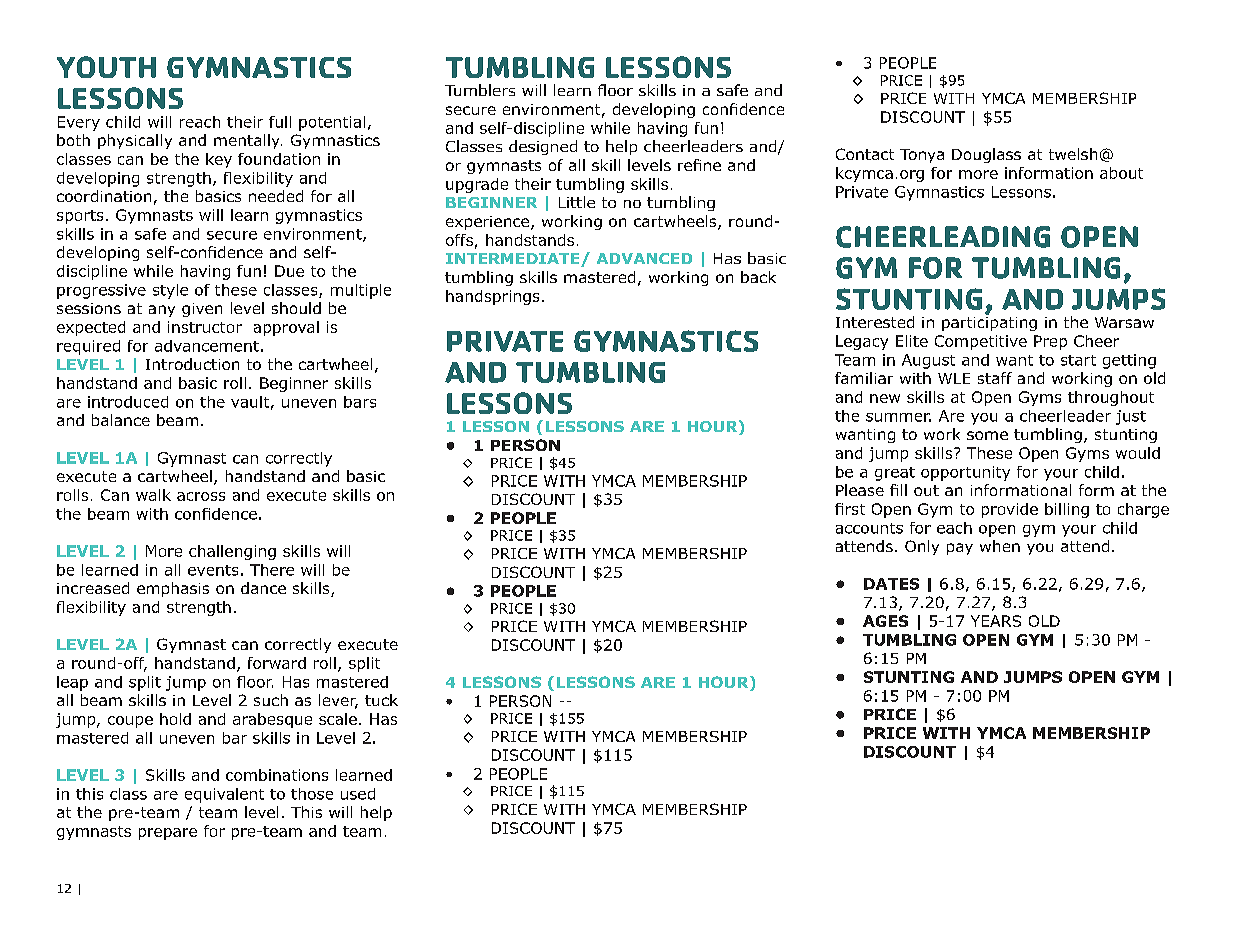 The height and width of the page is (952, 1233). Describe the element at coordinates (358, 794) in the page. I see `used` at that location.
